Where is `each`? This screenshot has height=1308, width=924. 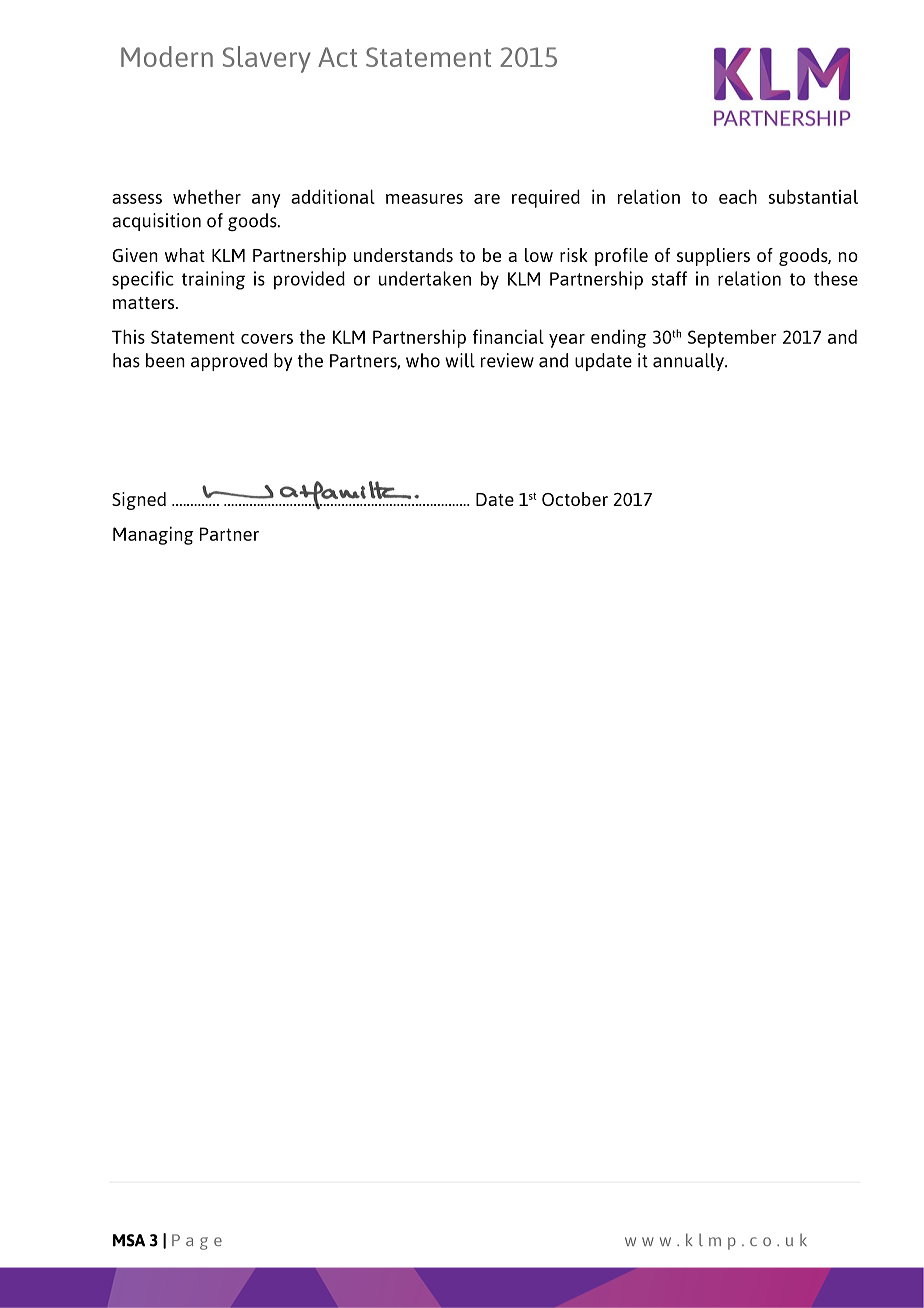 each is located at coordinates (738, 196).
